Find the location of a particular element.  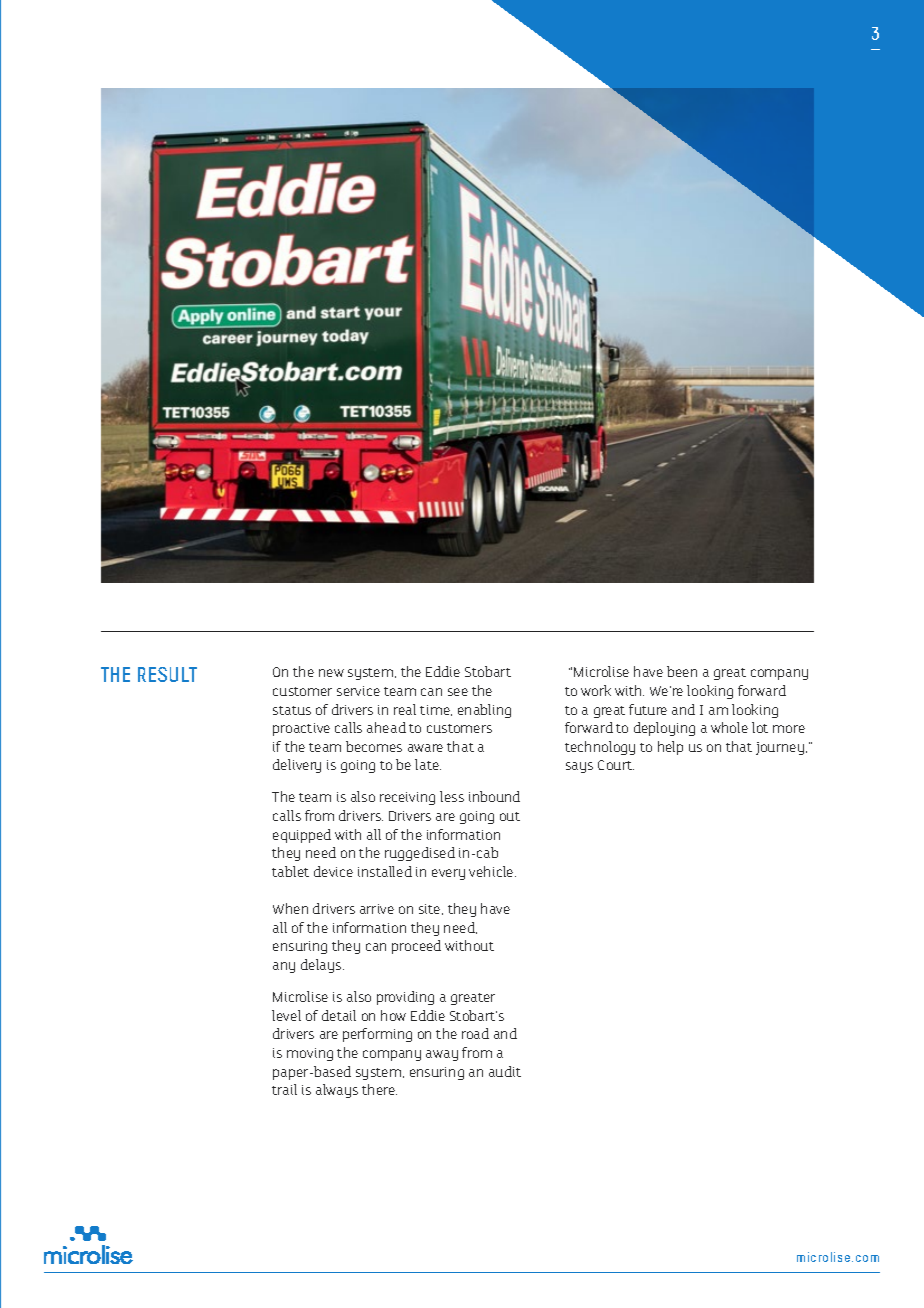

When is located at coordinates (290, 908).
